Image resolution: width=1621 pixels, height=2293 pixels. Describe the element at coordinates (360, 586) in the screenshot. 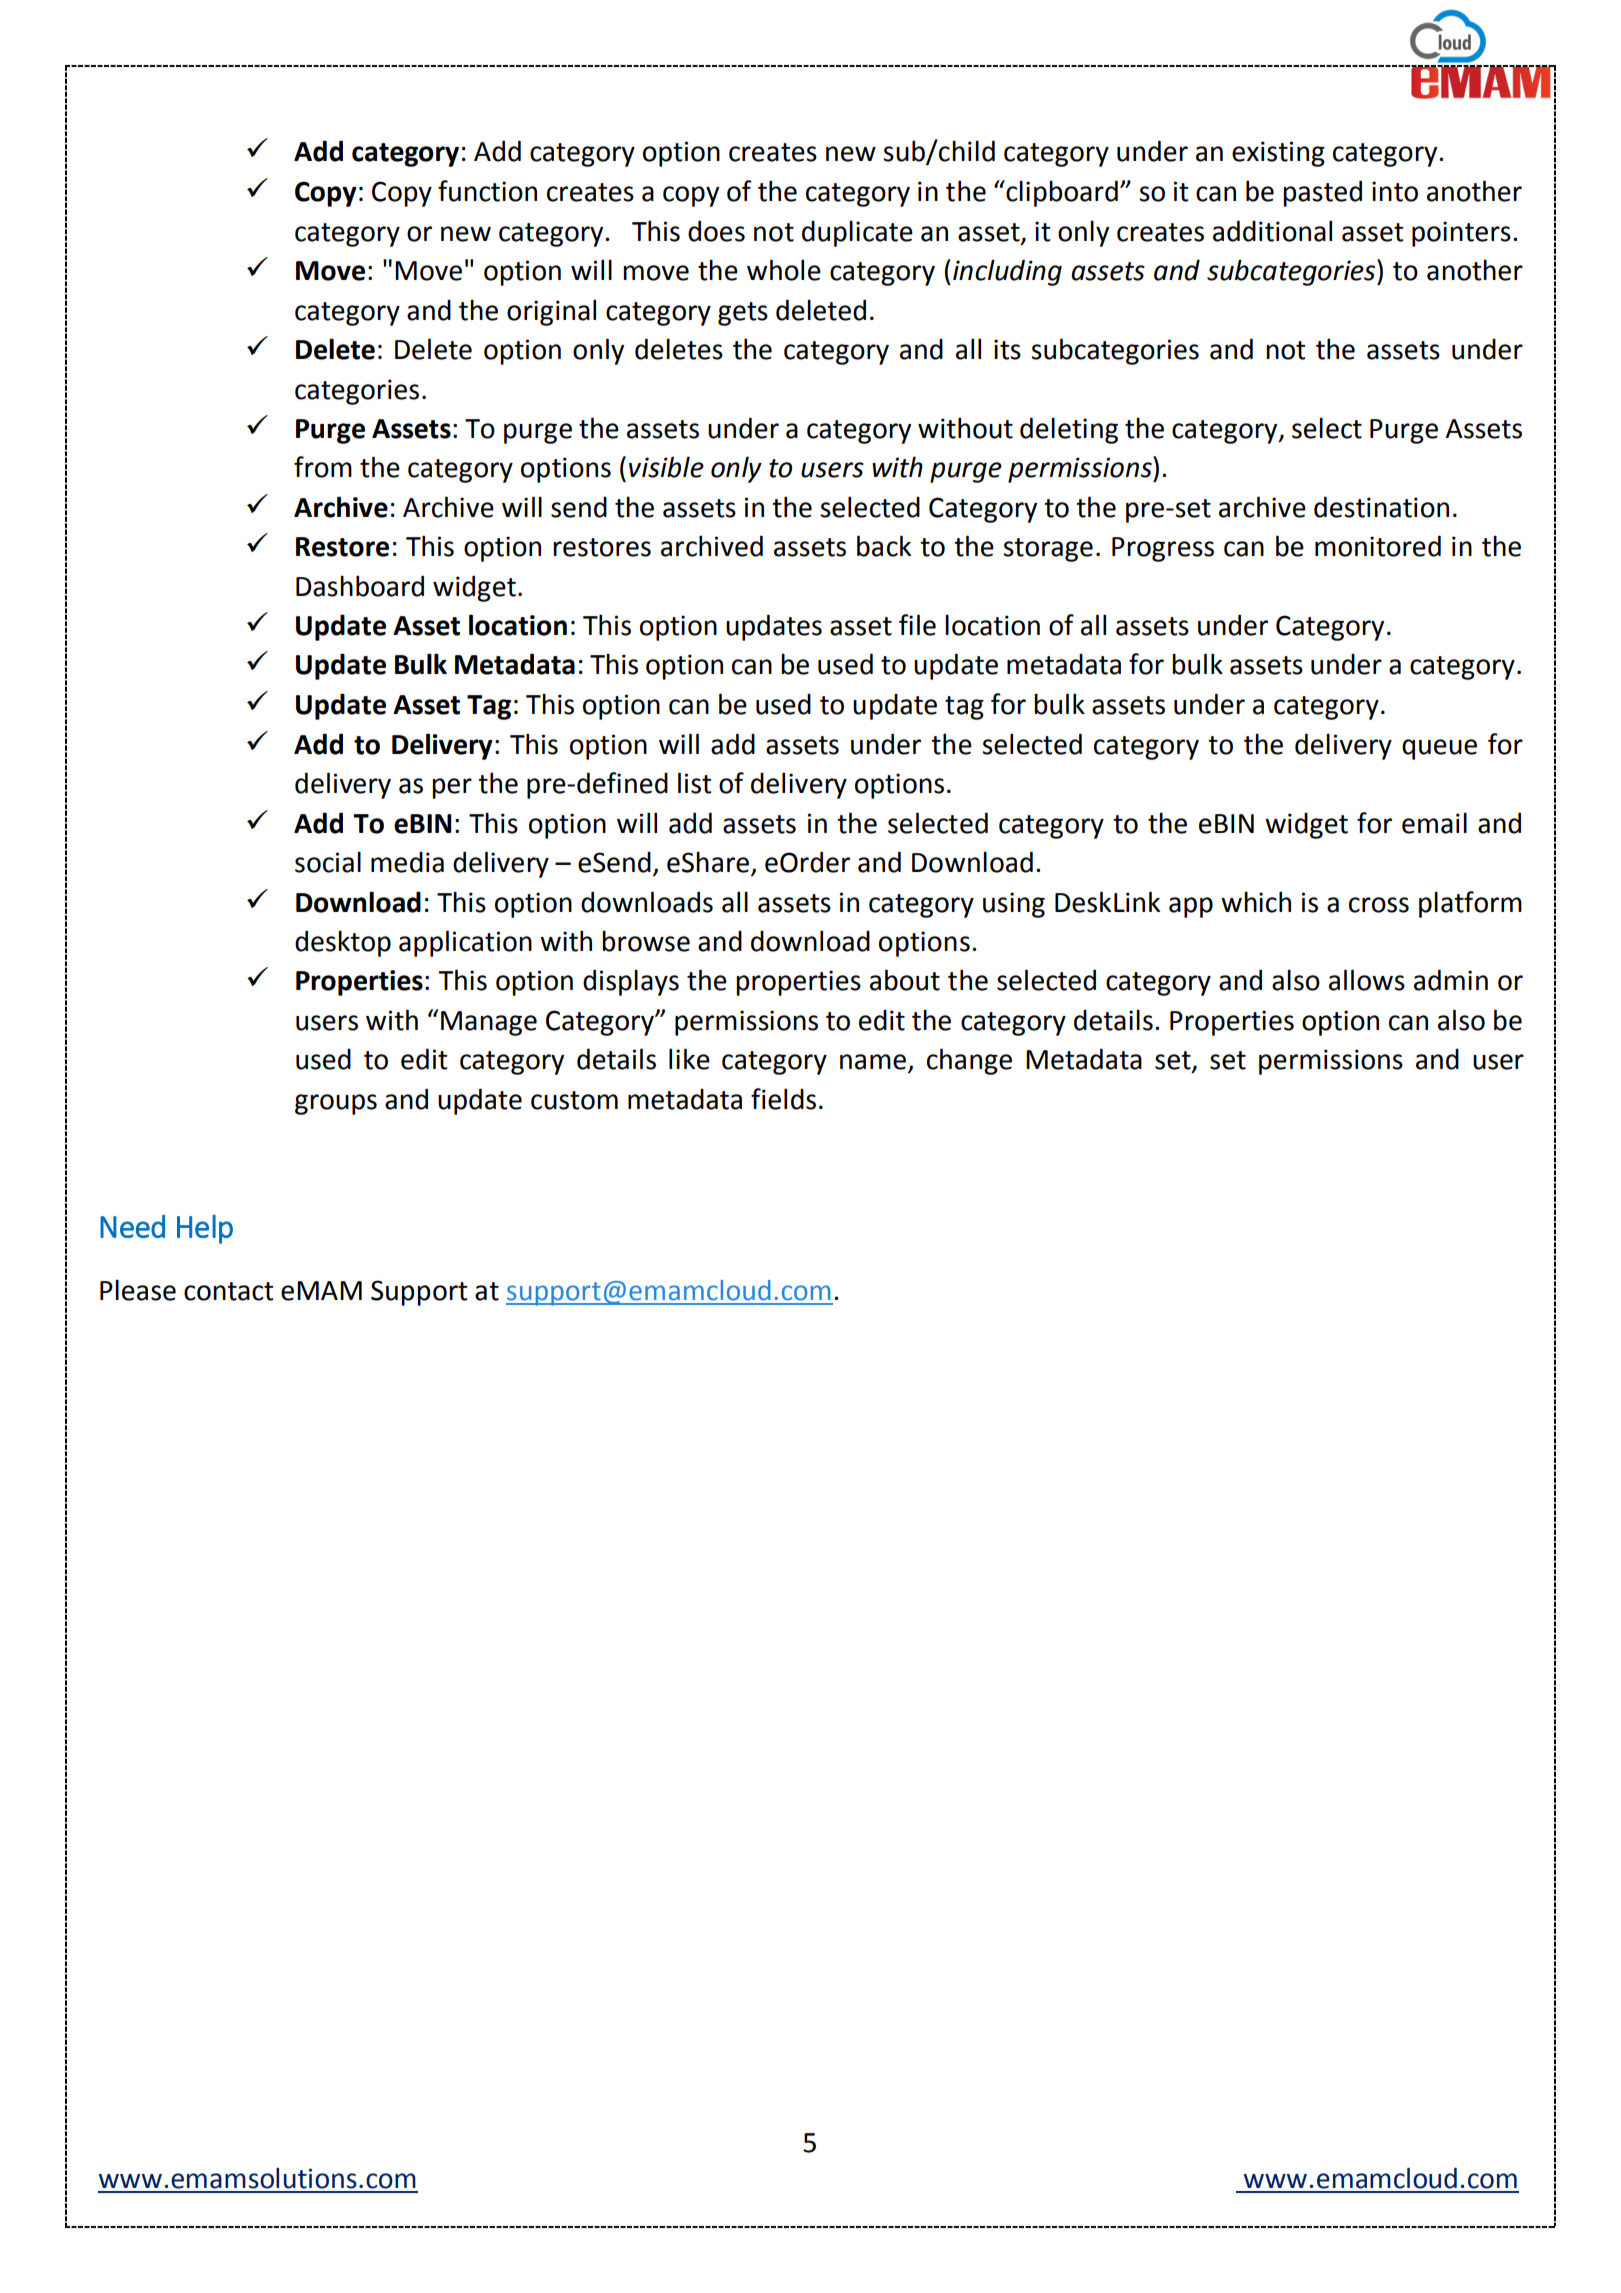

I see `Dashboard` at that location.
